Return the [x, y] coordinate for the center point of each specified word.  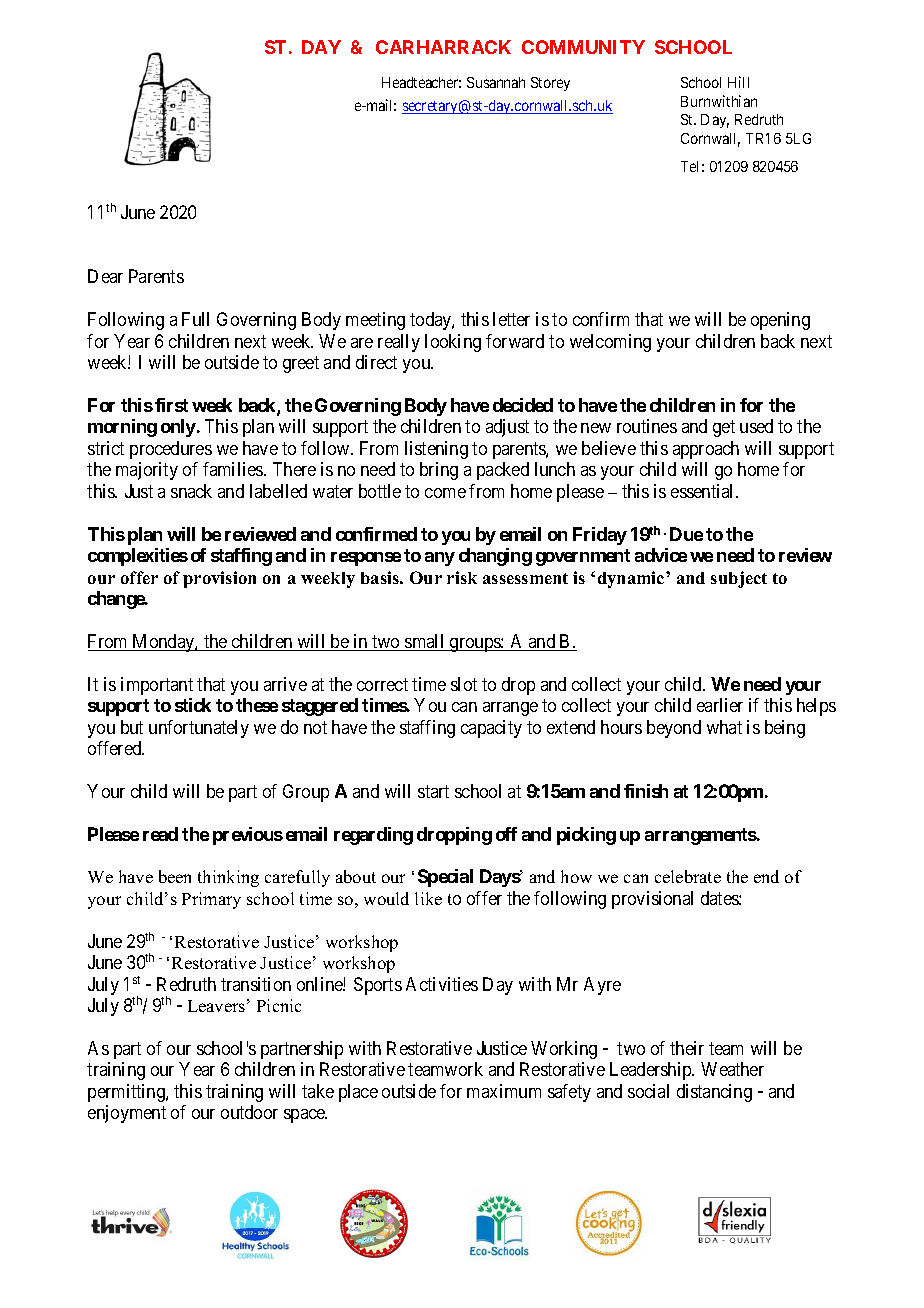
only [178, 428]
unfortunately [199, 729]
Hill [738, 82]
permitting [127, 1093]
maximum [504, 1091]
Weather [732, 1069]
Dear [105, 276]
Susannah [496, 82]
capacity [491, 729]
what [724, 727]
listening [436, 450]
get [724, 429]
